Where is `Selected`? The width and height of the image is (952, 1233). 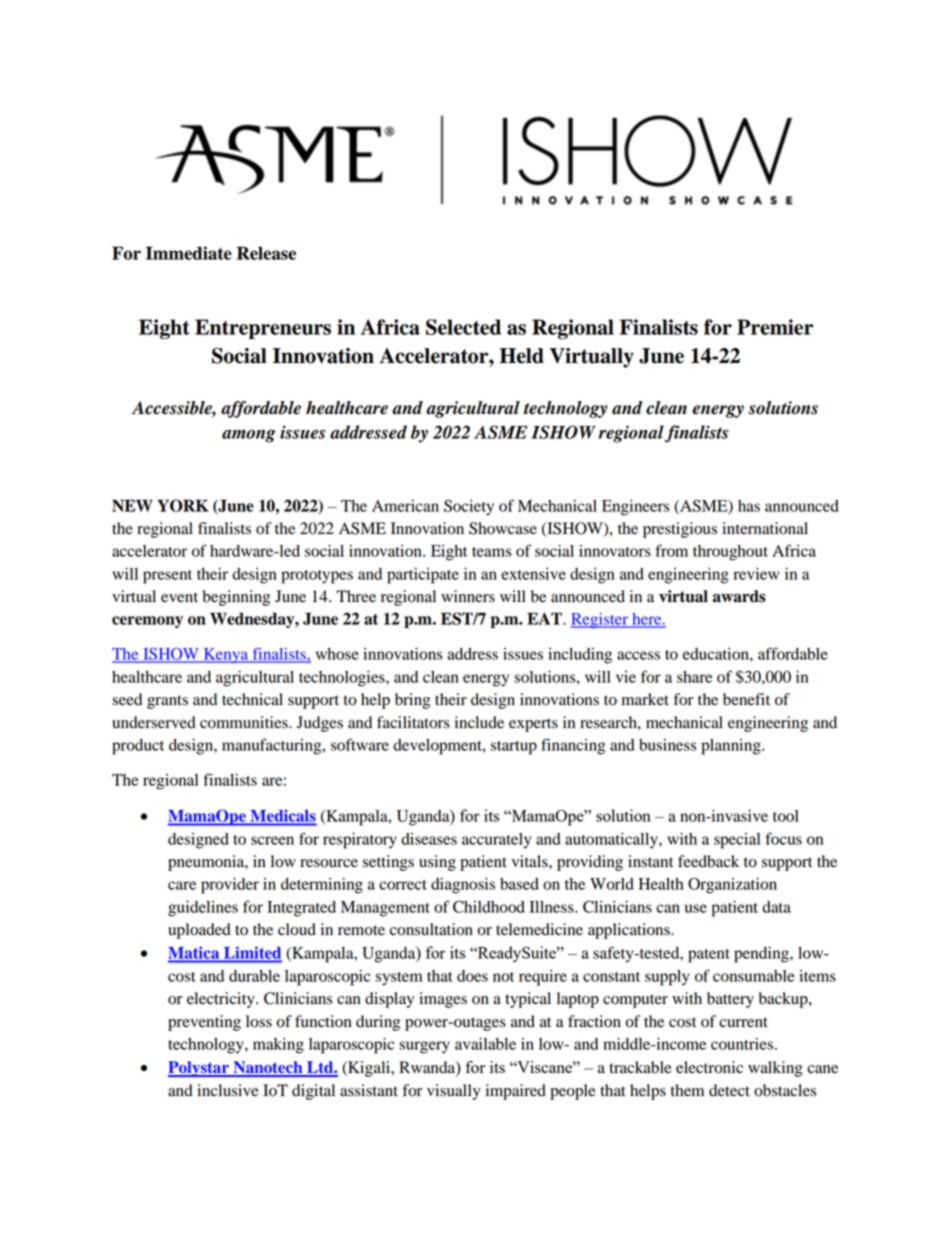 Selected is located at coordinates (463, 327).
